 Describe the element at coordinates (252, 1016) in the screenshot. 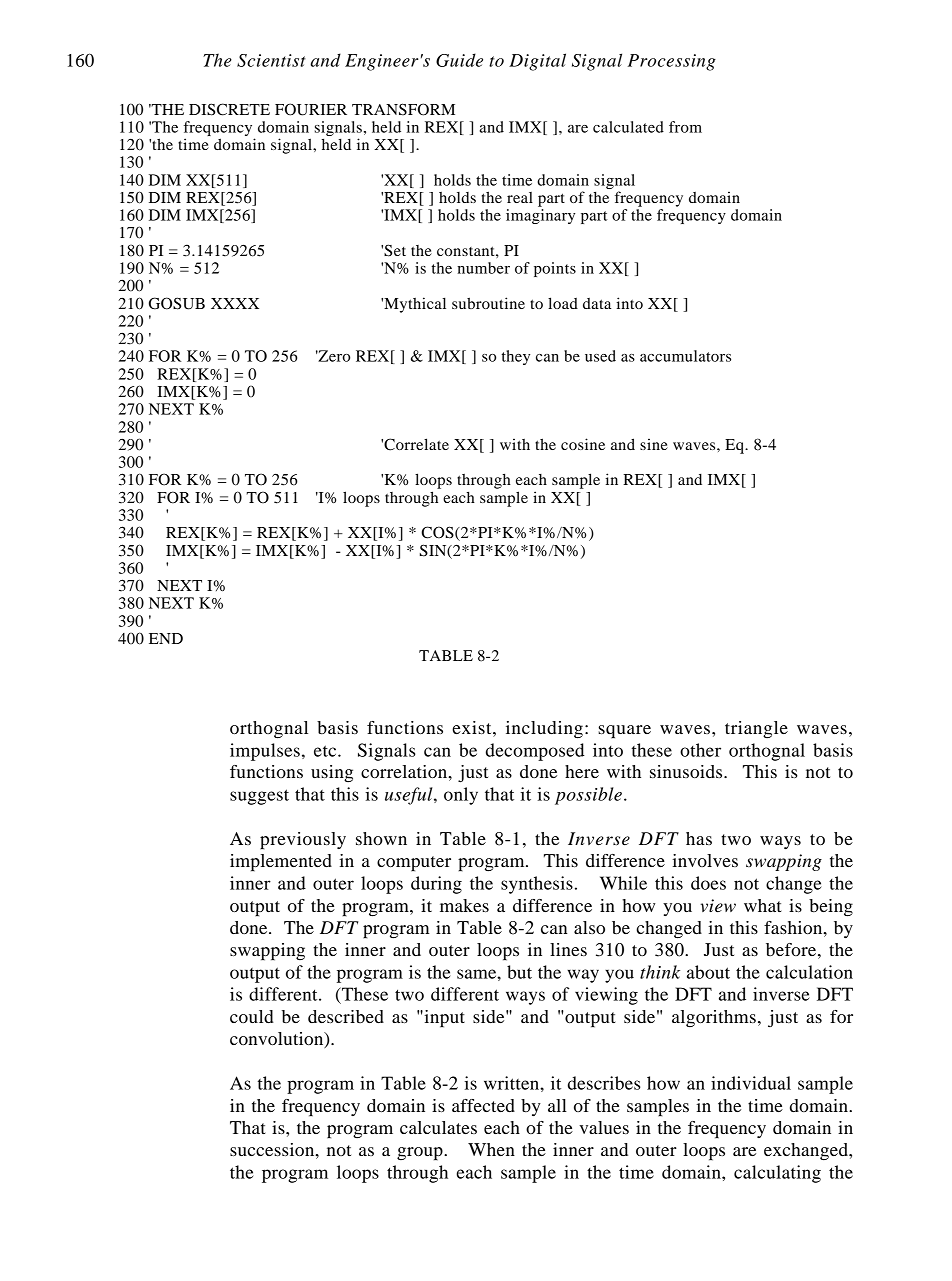

I see `could` at that location.
